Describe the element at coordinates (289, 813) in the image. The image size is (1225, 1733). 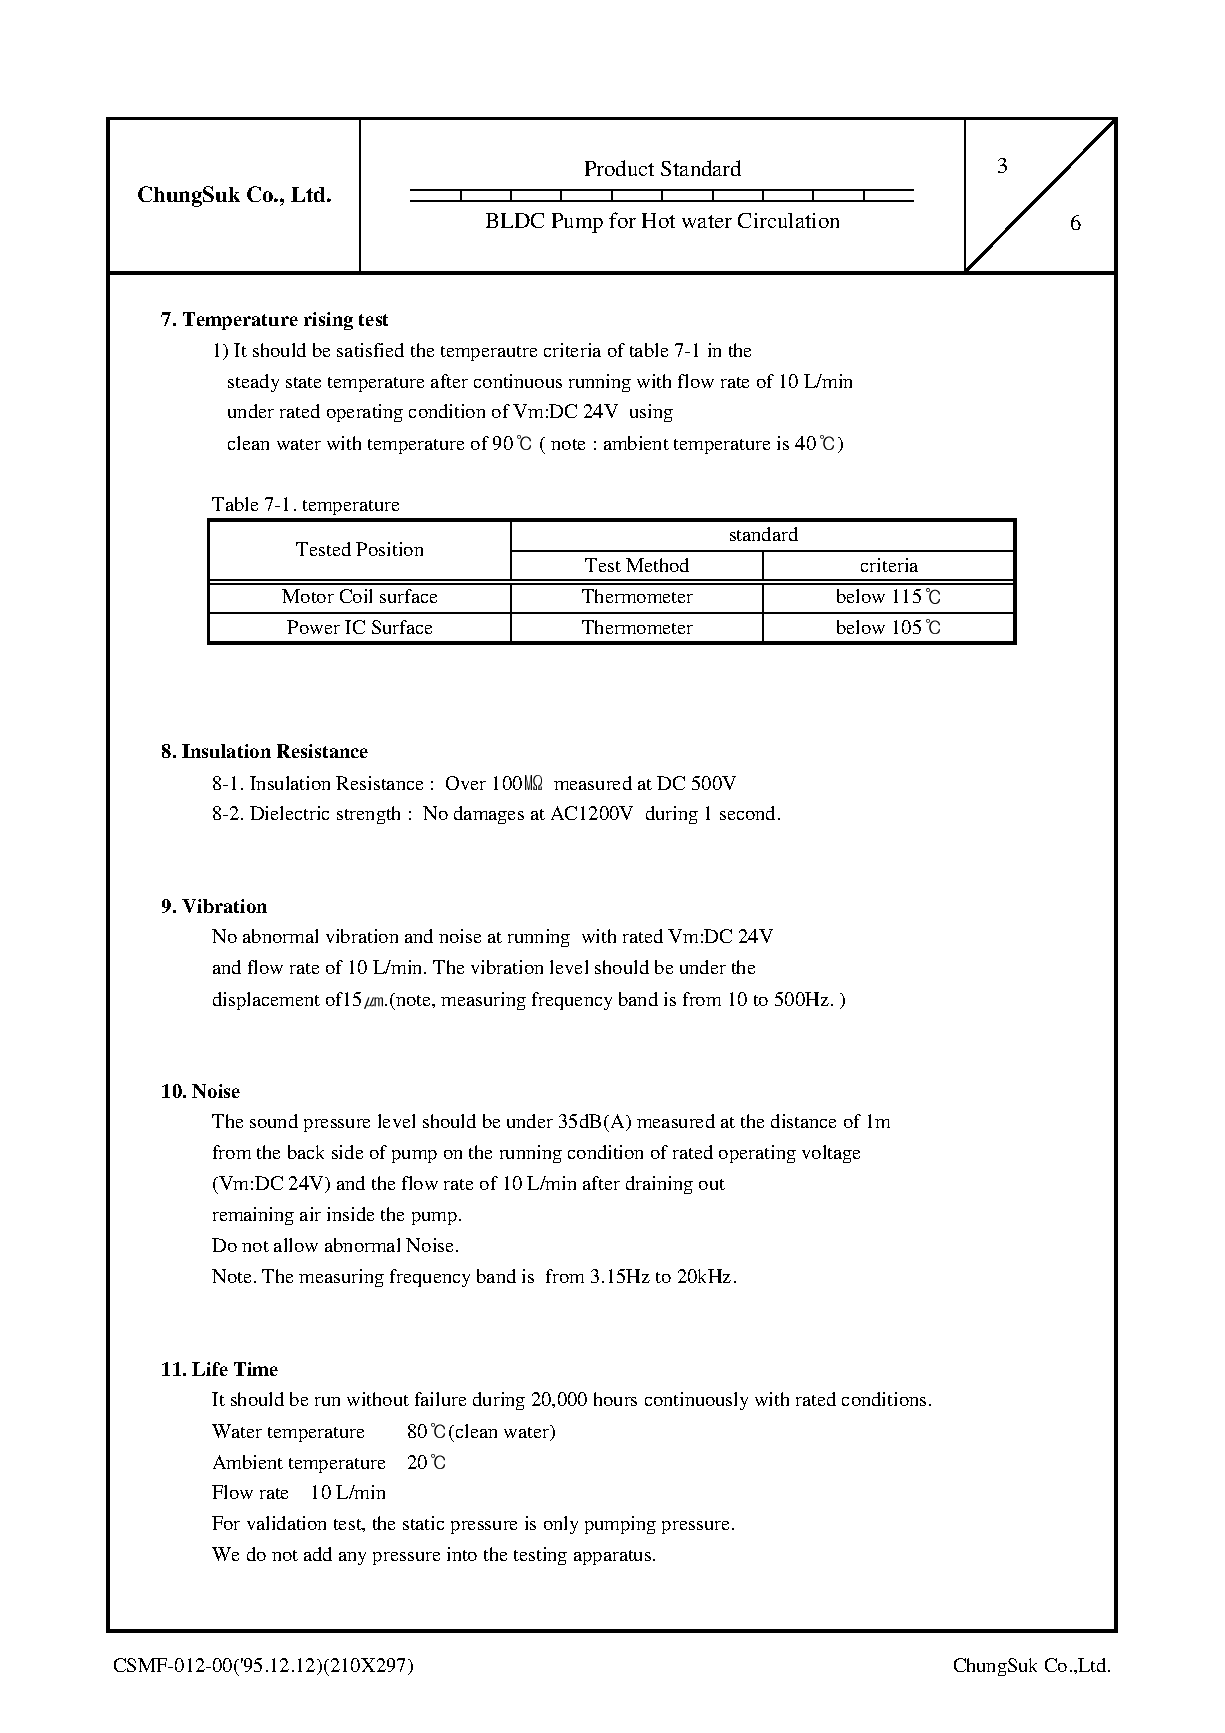
I see `Dielectric` at that location.
